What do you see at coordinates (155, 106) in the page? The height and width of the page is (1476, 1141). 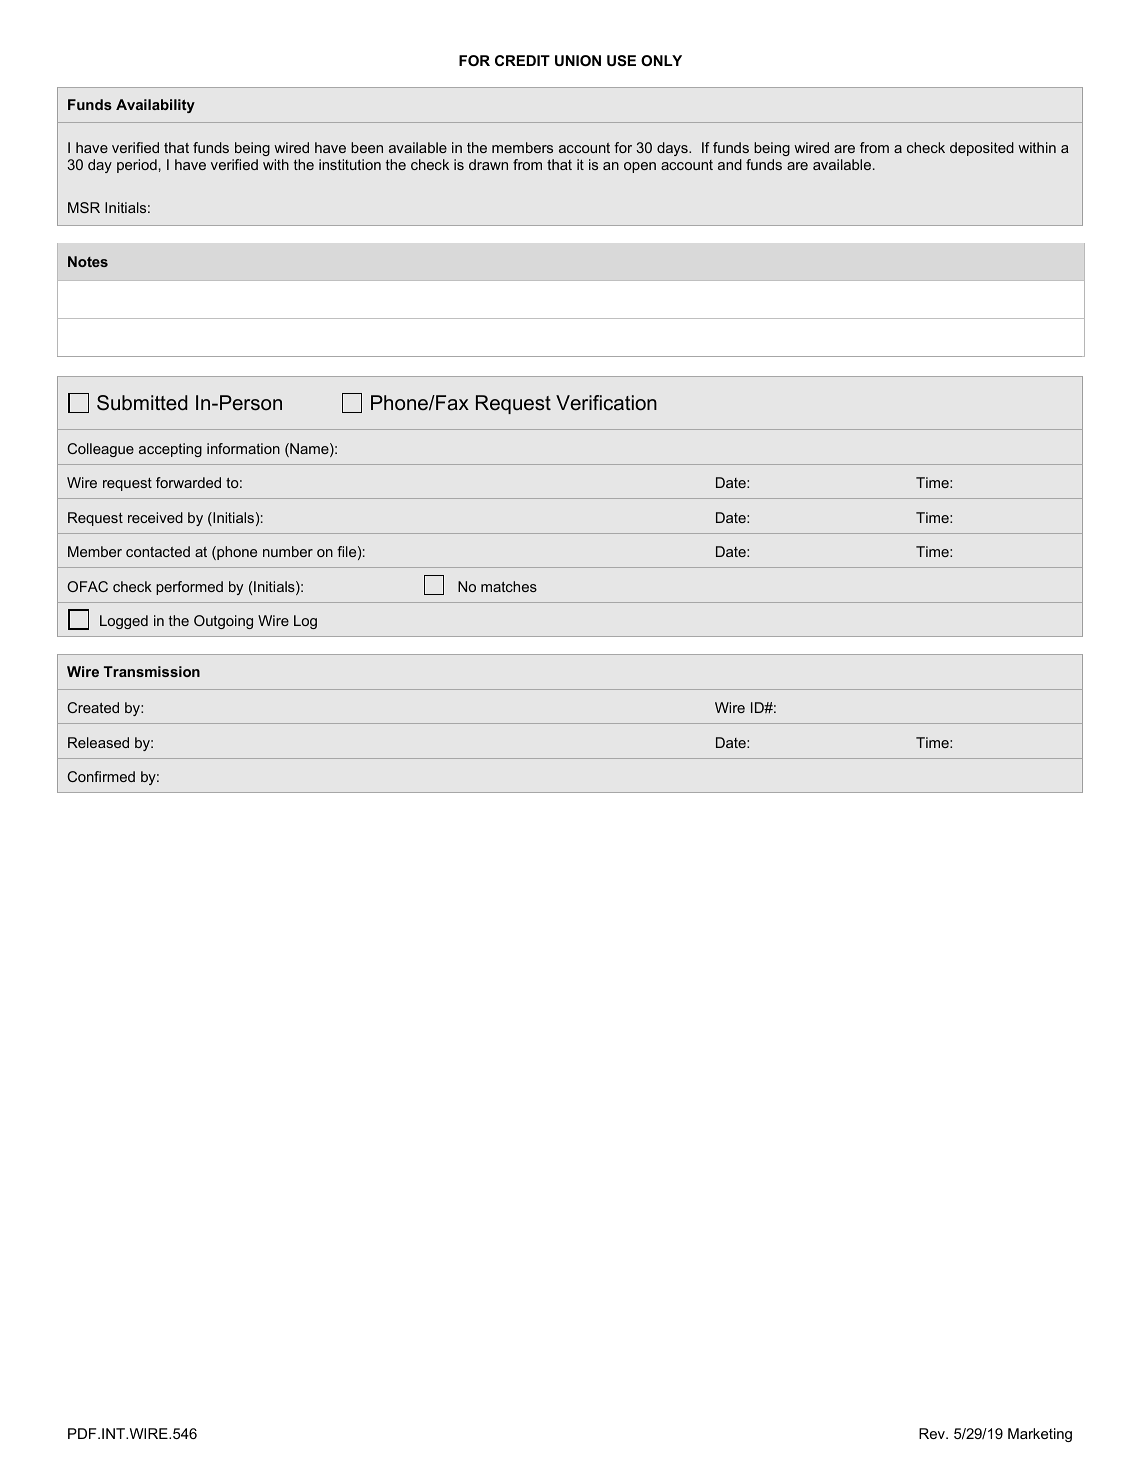 I see `Availability` at bounding box center [155, 106].
